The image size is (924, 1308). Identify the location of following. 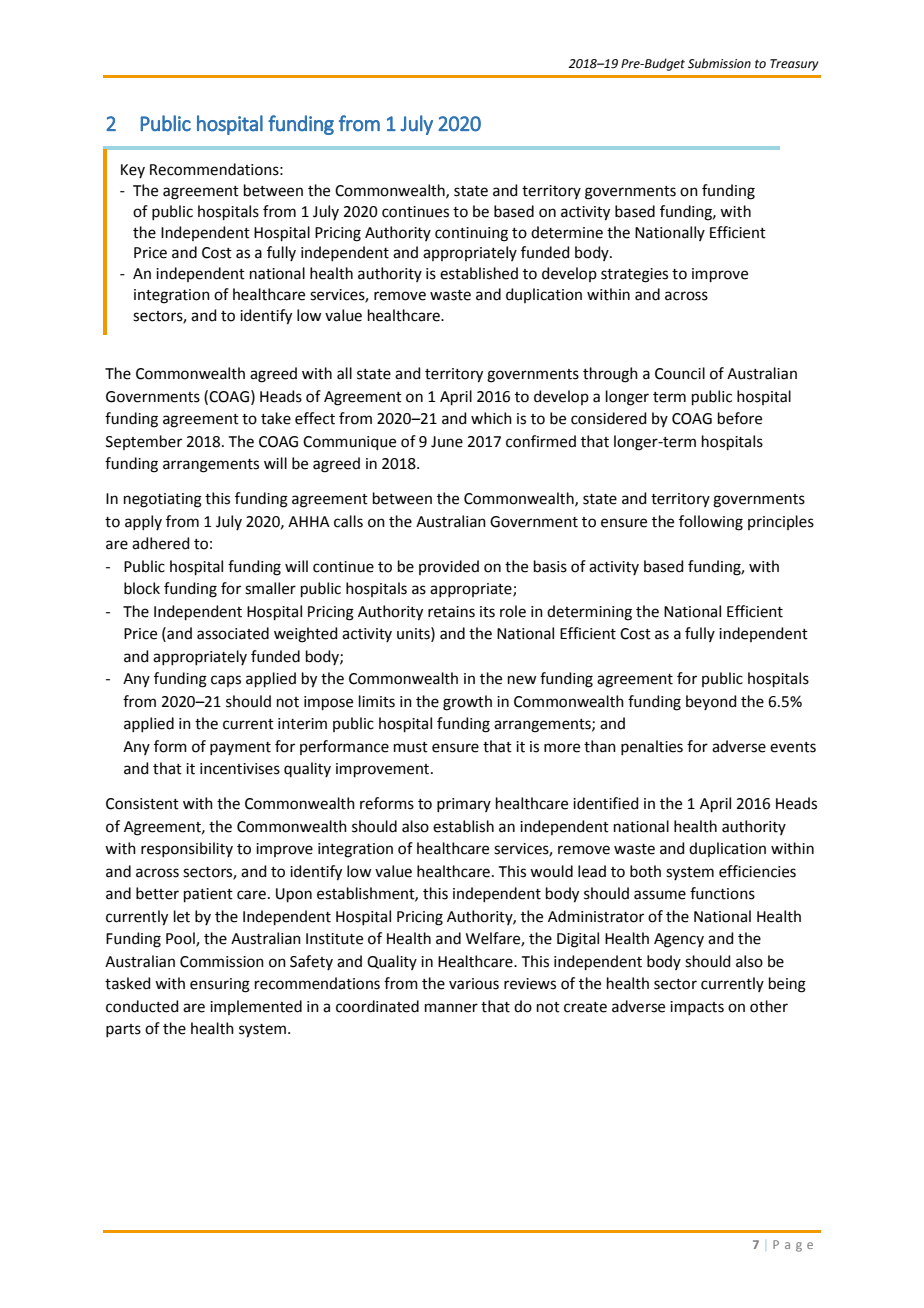
(711, 523).
